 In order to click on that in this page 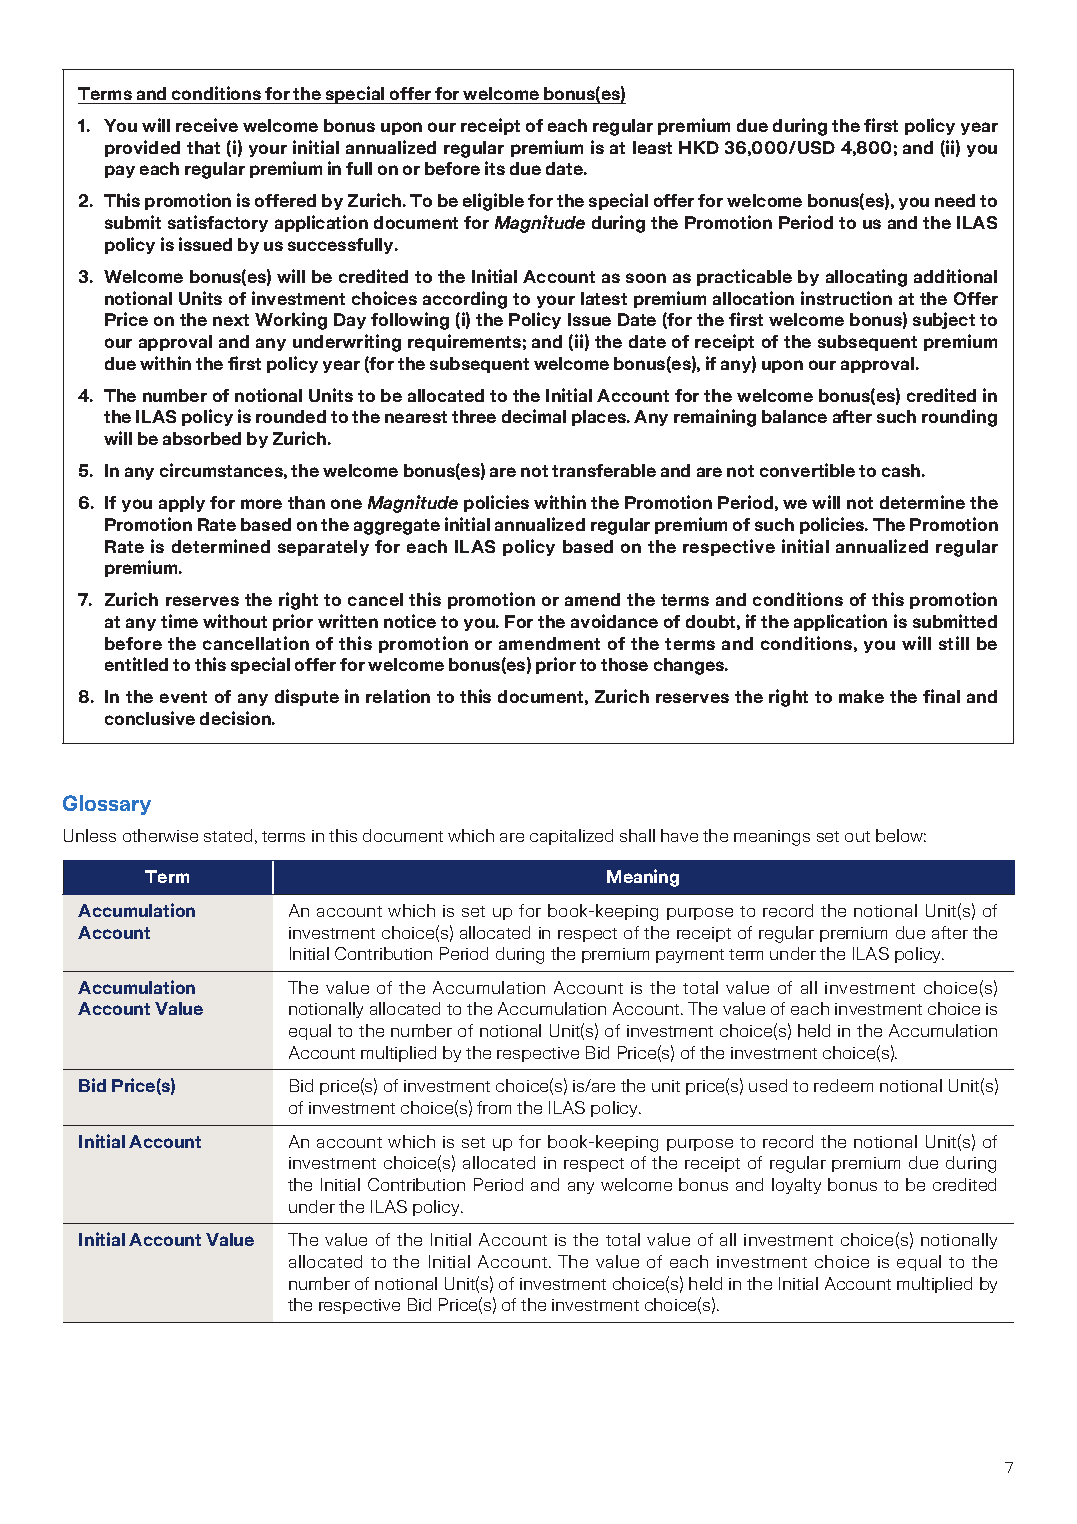, I will do `click(203, 147)`.
